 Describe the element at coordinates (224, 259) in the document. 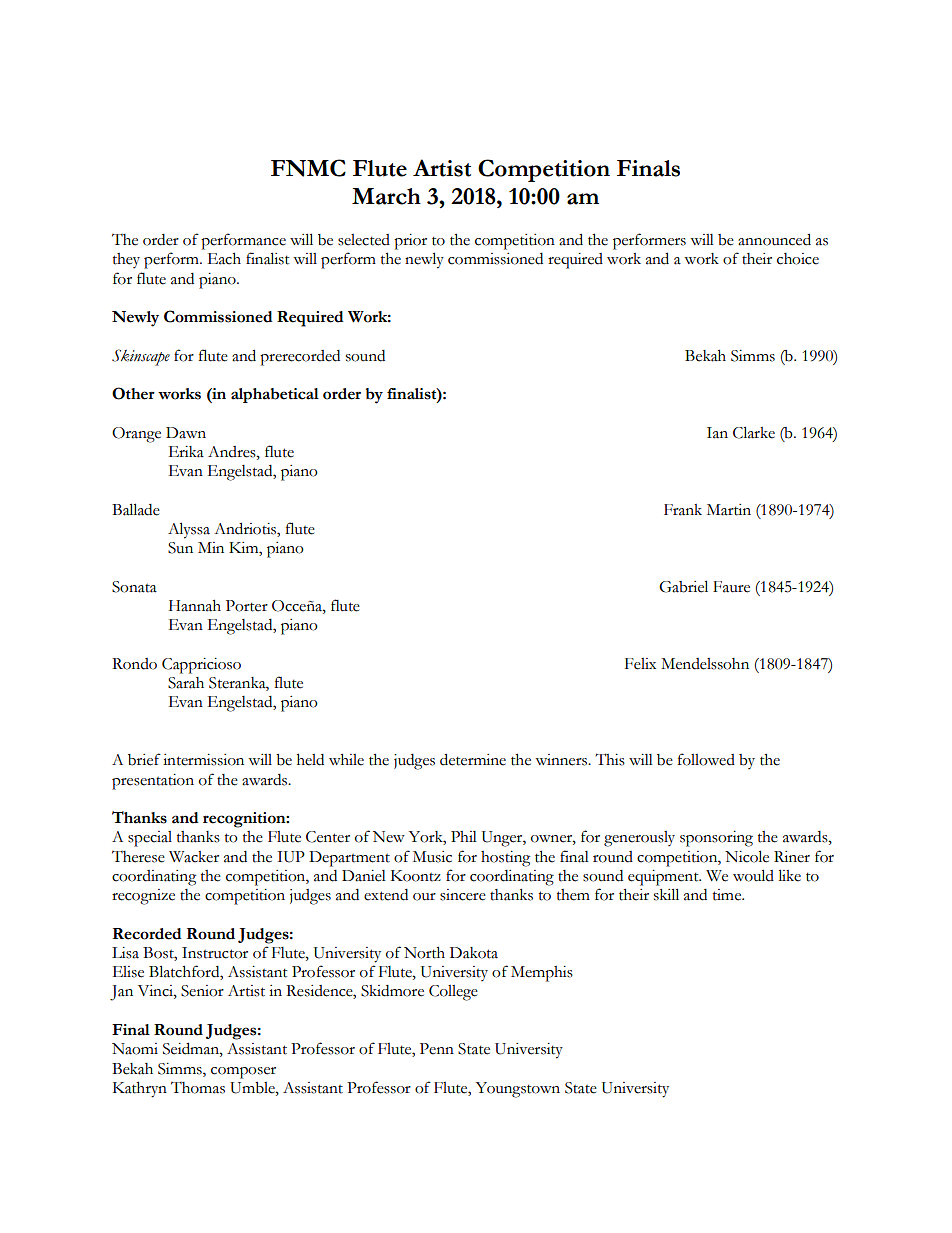

I see `Each` at that location.
